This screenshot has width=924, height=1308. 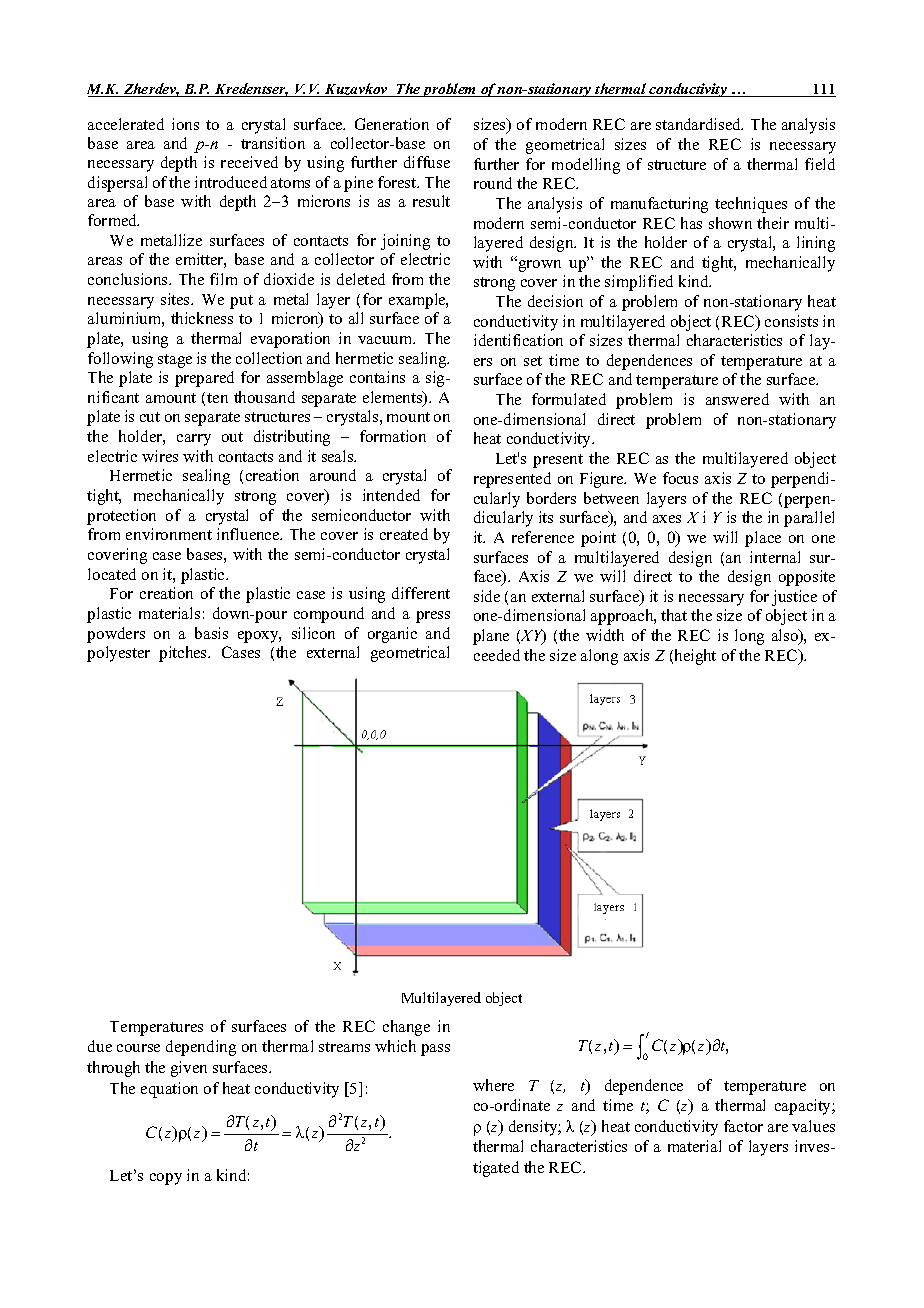 What do you see at coordinates (231, 182) in the screenshot?
I see `introduced` at bounding box center [231, 182].
